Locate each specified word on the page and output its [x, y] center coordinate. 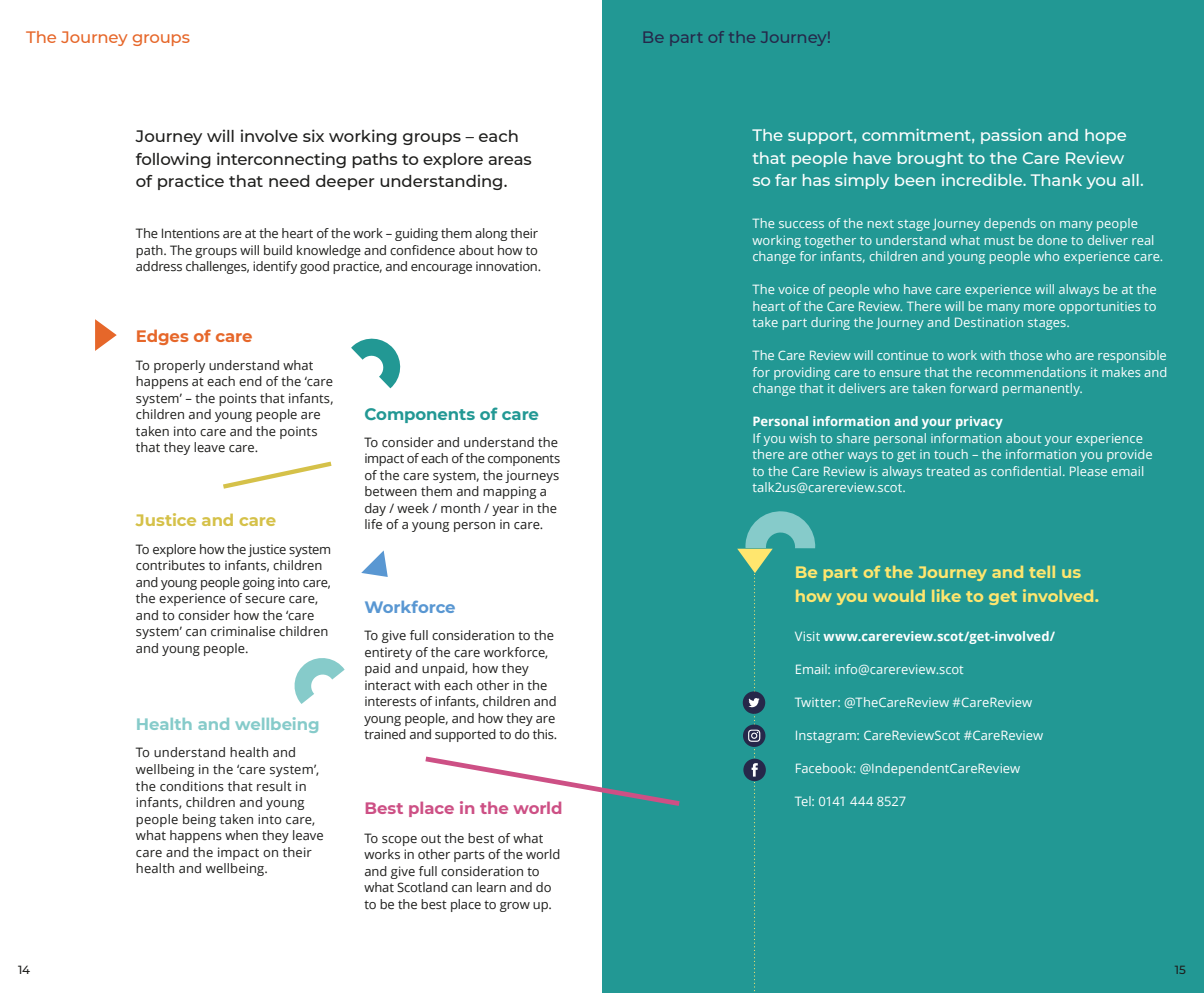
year [505, 511]
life [373, 524]
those [1026, 355]
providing [802, 373]
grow [515, 907]
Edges [163, 337]
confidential [1026, 471]
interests [390, 701]
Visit [807, 636]
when [241, 835]
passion [1011, 136]
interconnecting [281, 160]
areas [510, 160]
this [544, 734]
